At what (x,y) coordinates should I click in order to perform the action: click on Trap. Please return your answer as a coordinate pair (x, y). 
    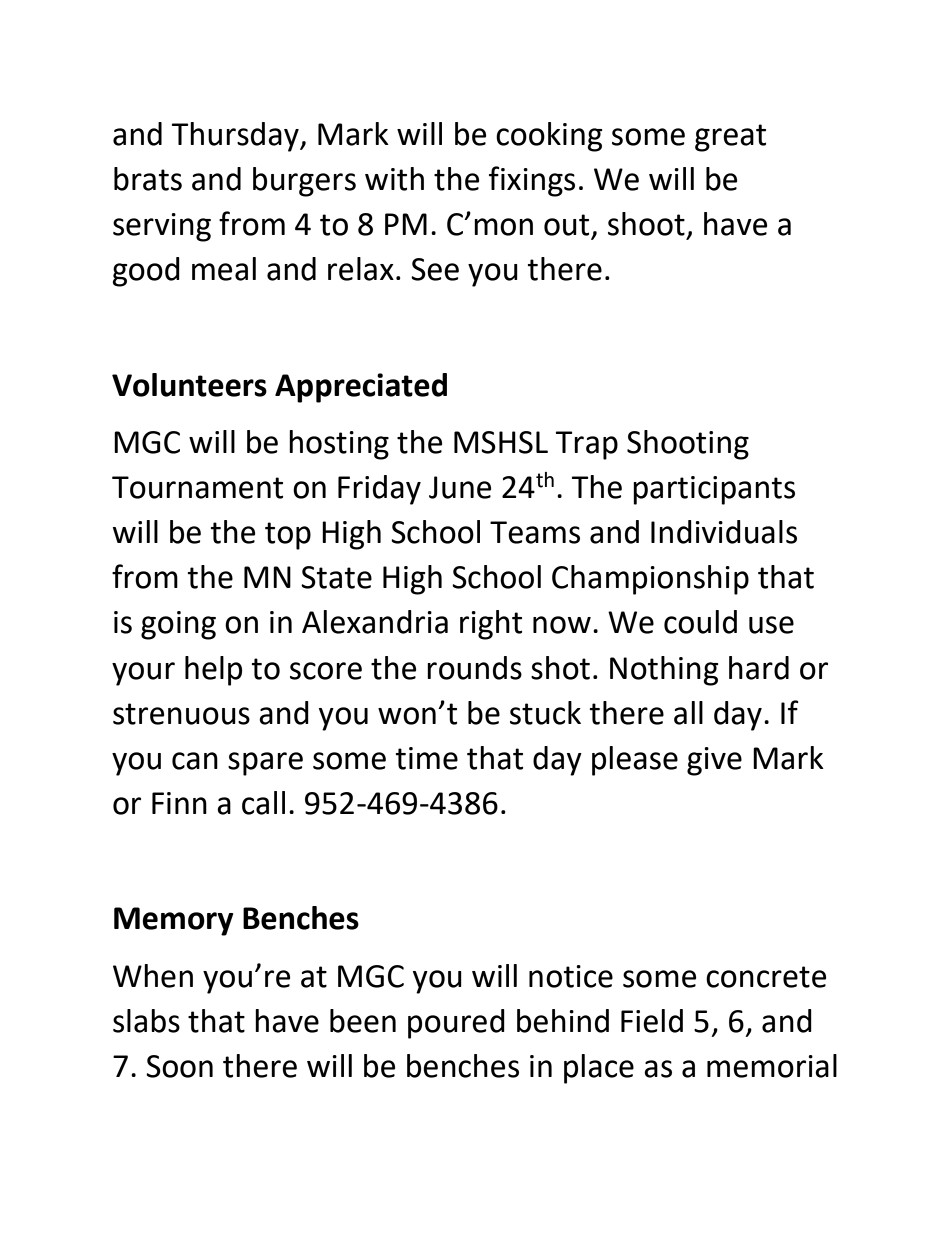
    Looking at the image, I should click on (587, 445).
